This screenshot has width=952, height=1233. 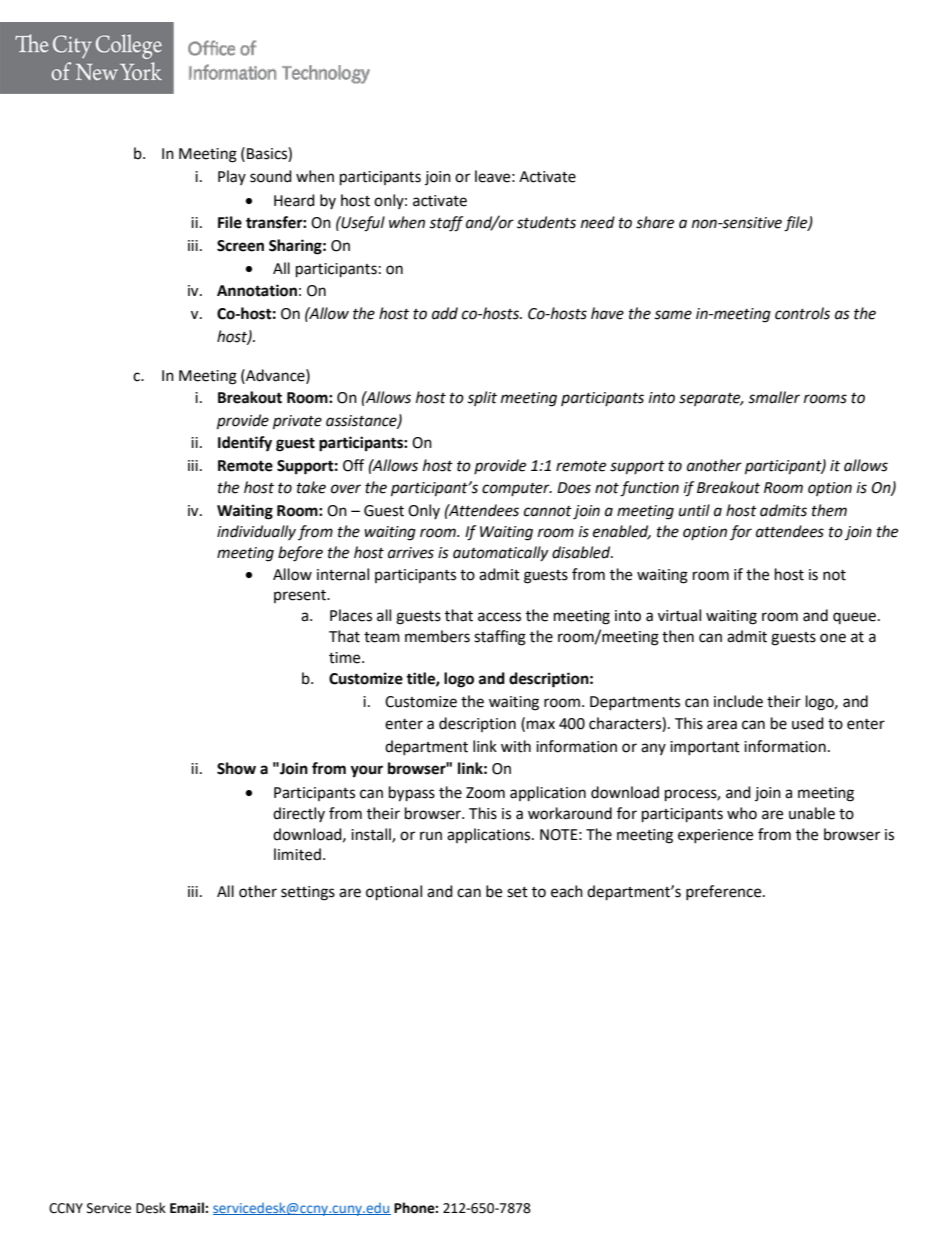 What do you see at coordinates (725, 892) in the screenshot?
I see `preference` at bounding box center [725, 892].
